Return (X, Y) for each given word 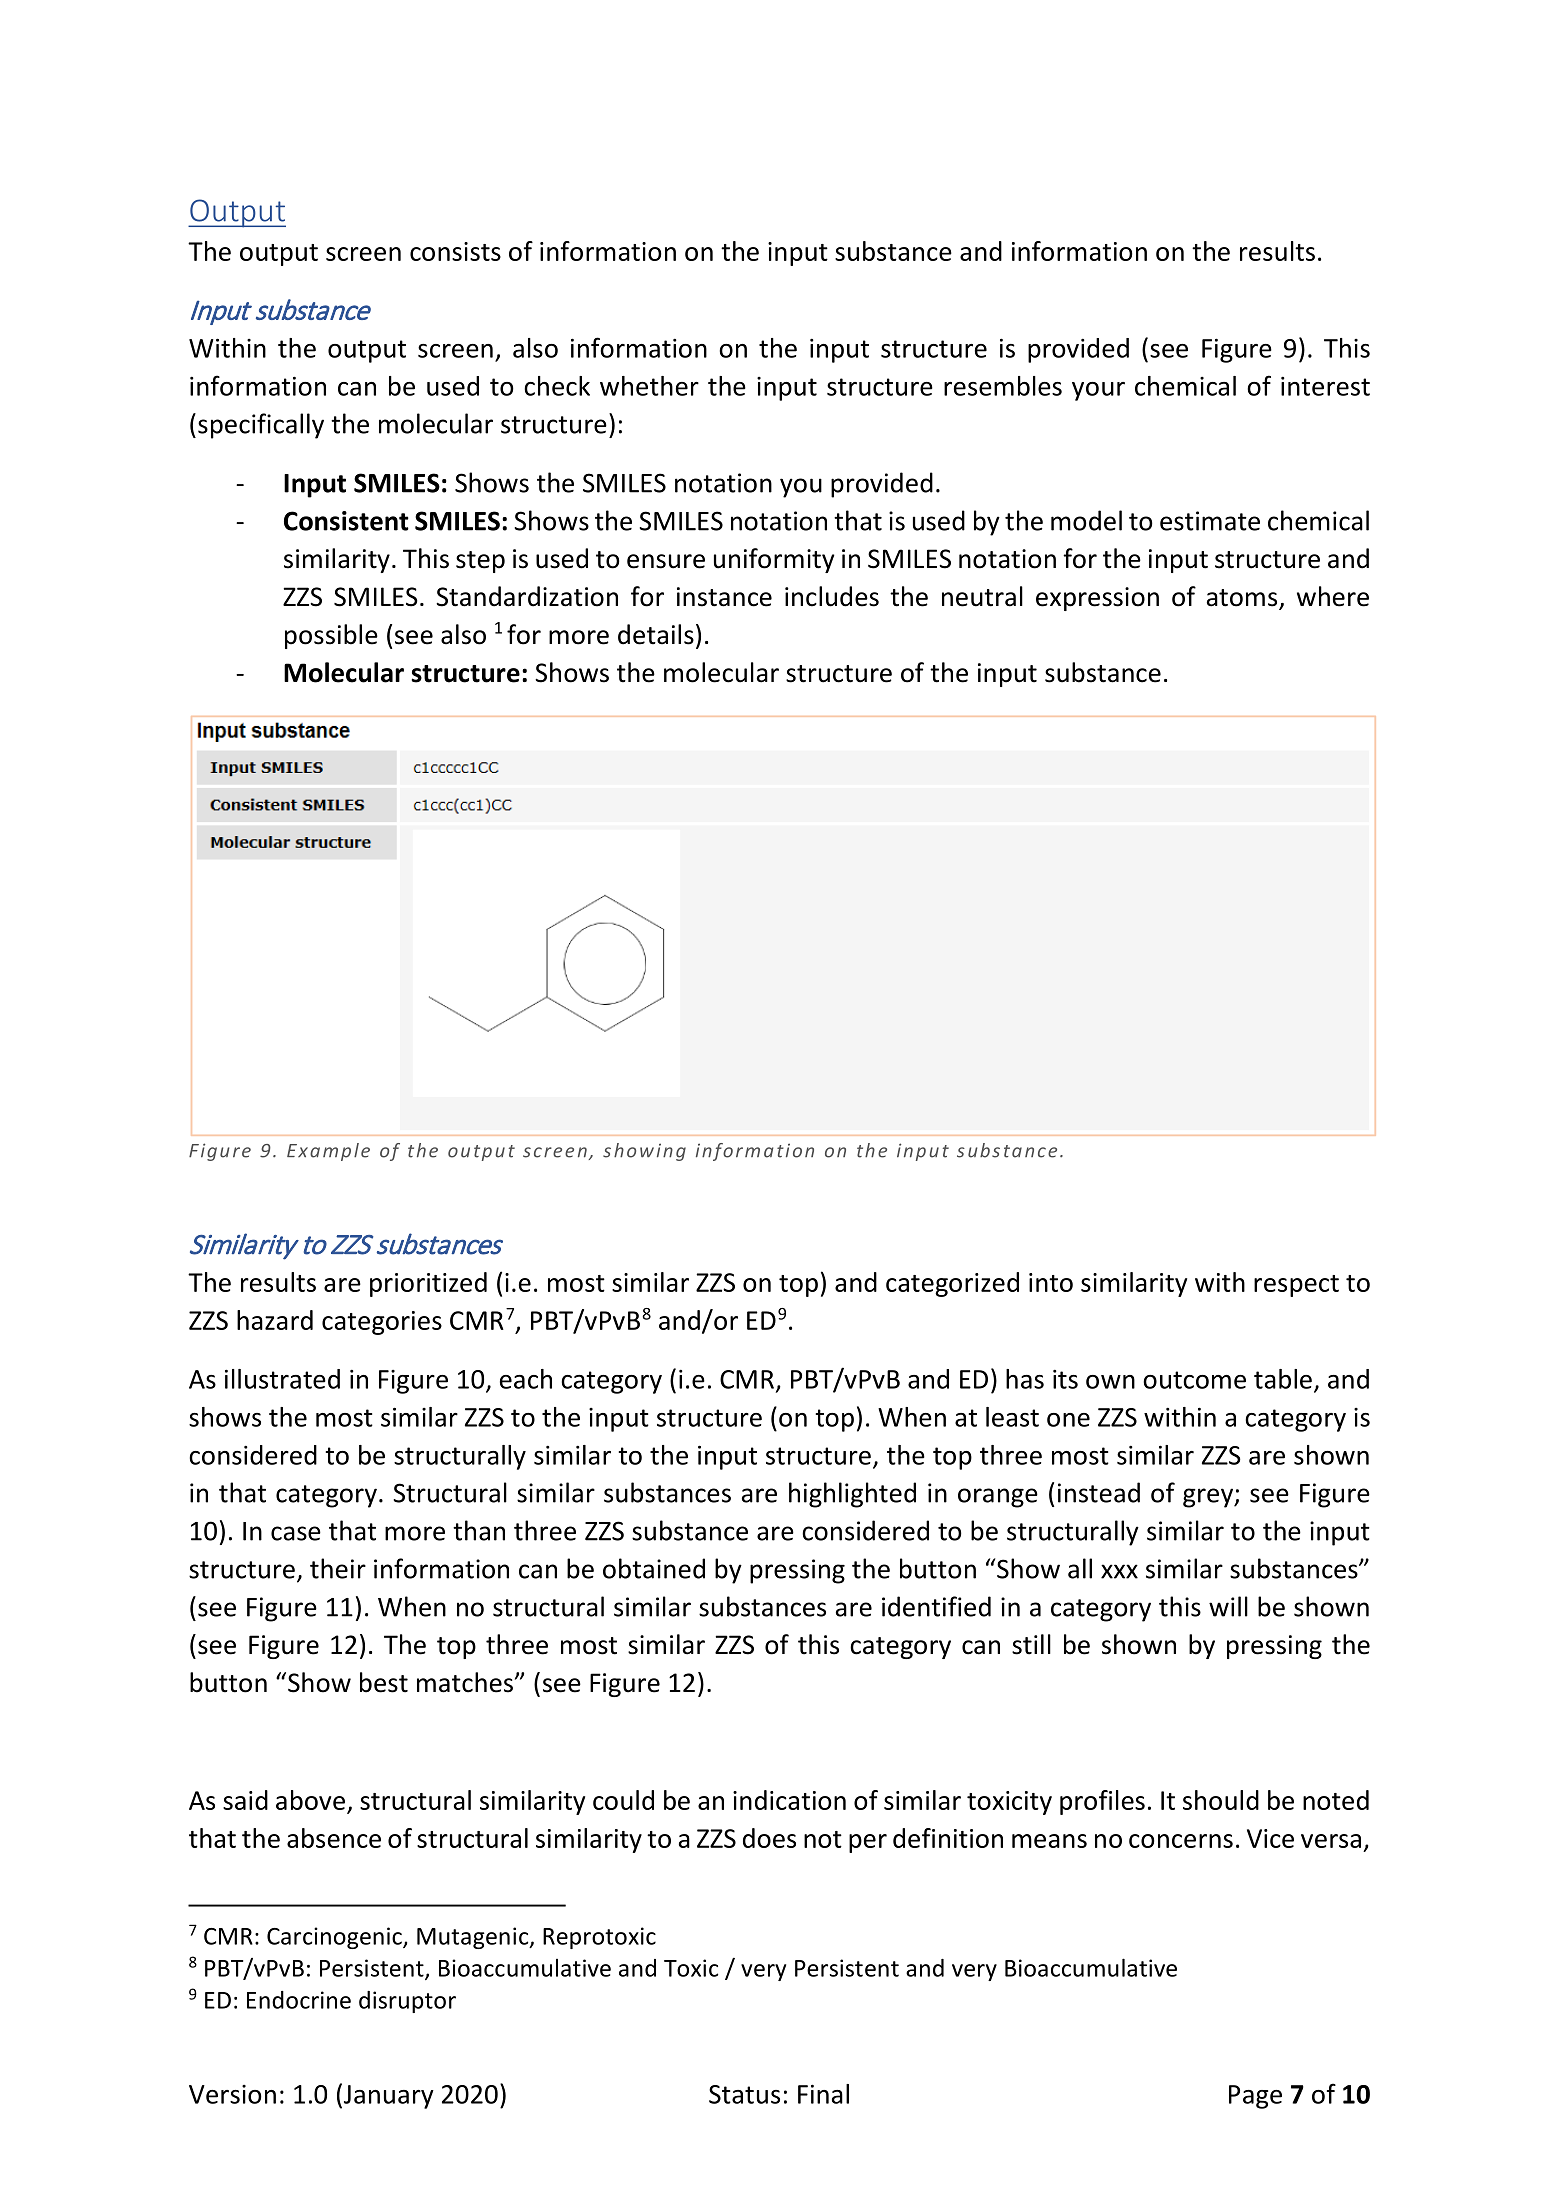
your (1098, 391)
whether (649, 386)
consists (455, 251)
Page (1255, 2097)
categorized (952, 1284)
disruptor (407, 2002)
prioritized (428, 1284)
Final (823, 2094)
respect (1296, 1286)
